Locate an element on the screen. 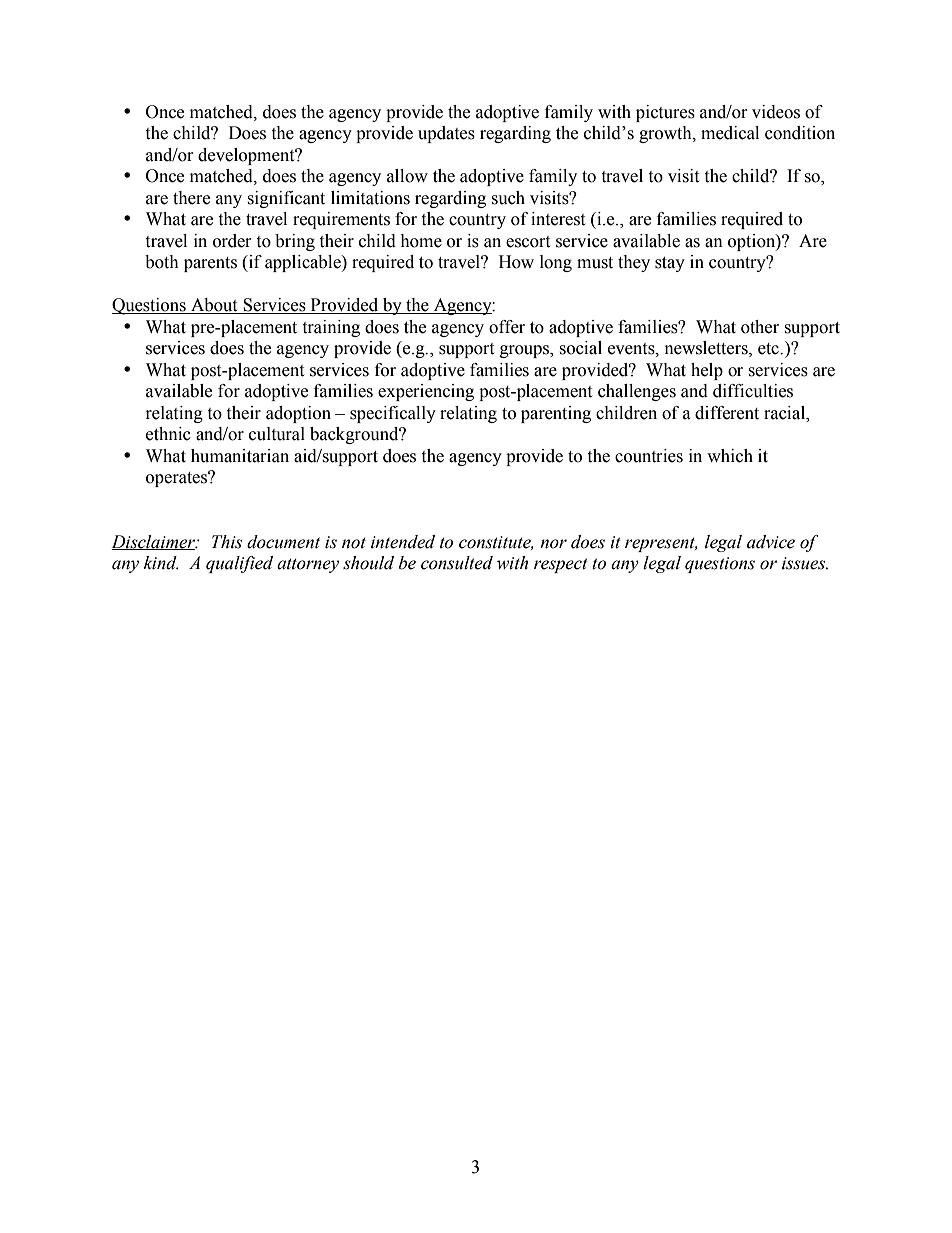 This screenshot has width=952, height=1233. parenting is located at coordinates (556, 414).
